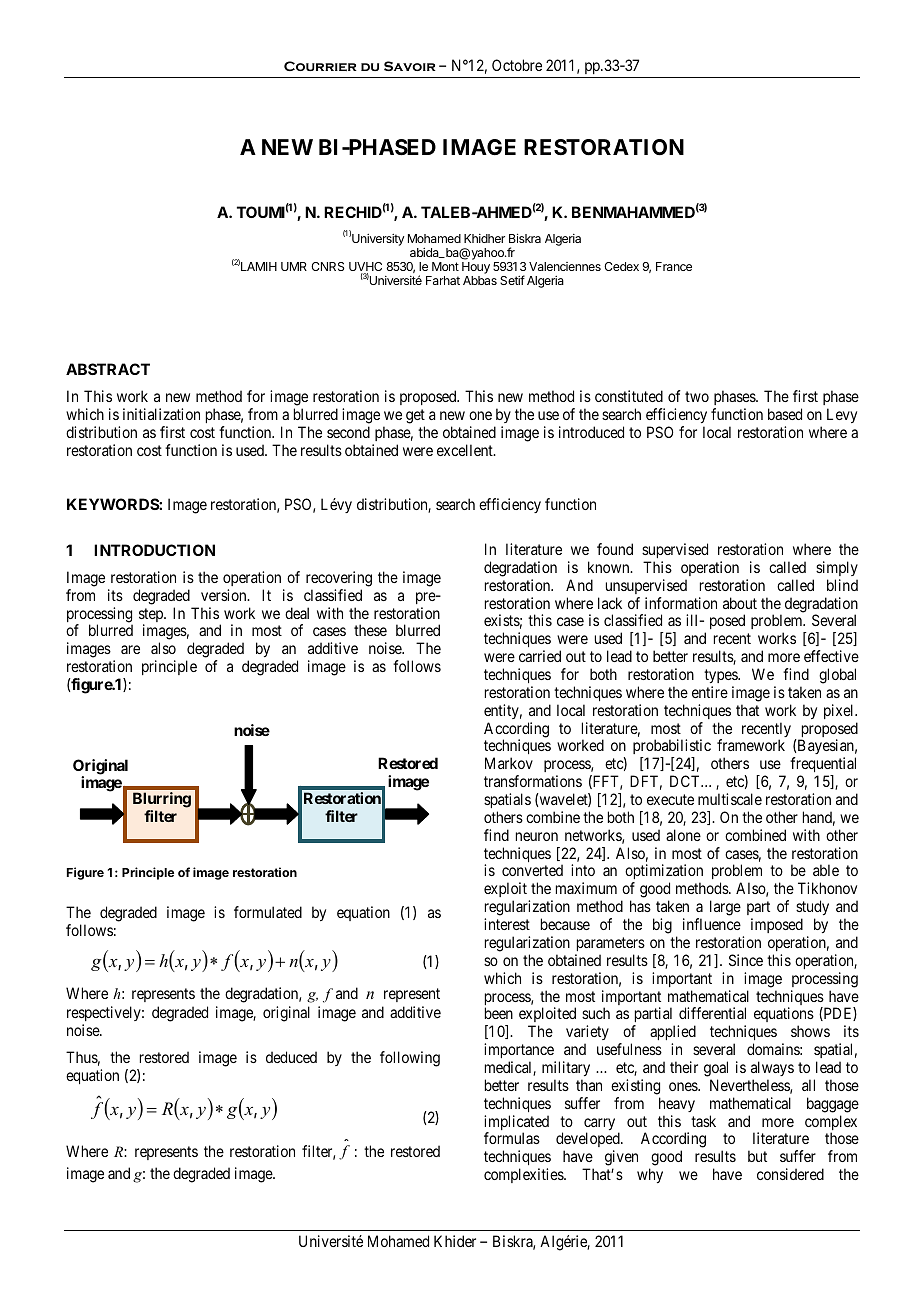 Image resolution: width=924 pixels, height=1308 pixels. What do you see at coordinates (674, 266) in the image?
I see `France` at bounding box center [674, 266].
